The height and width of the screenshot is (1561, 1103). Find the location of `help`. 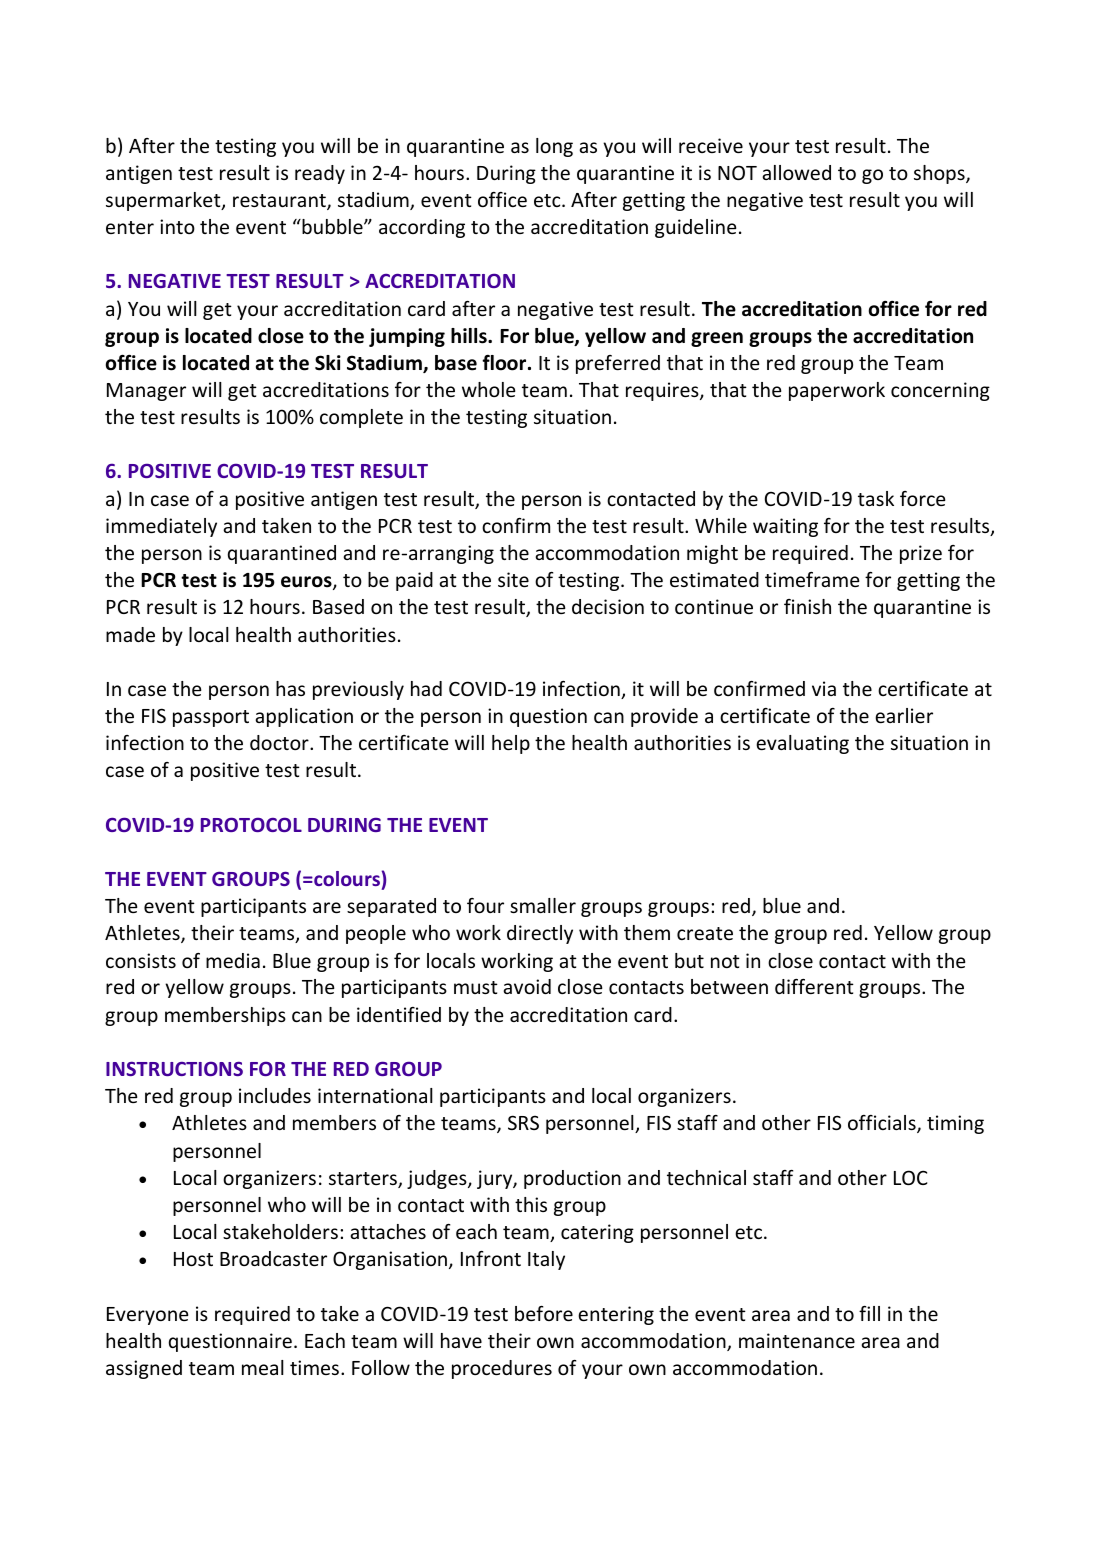

help is located at coordinates (511, 744).
